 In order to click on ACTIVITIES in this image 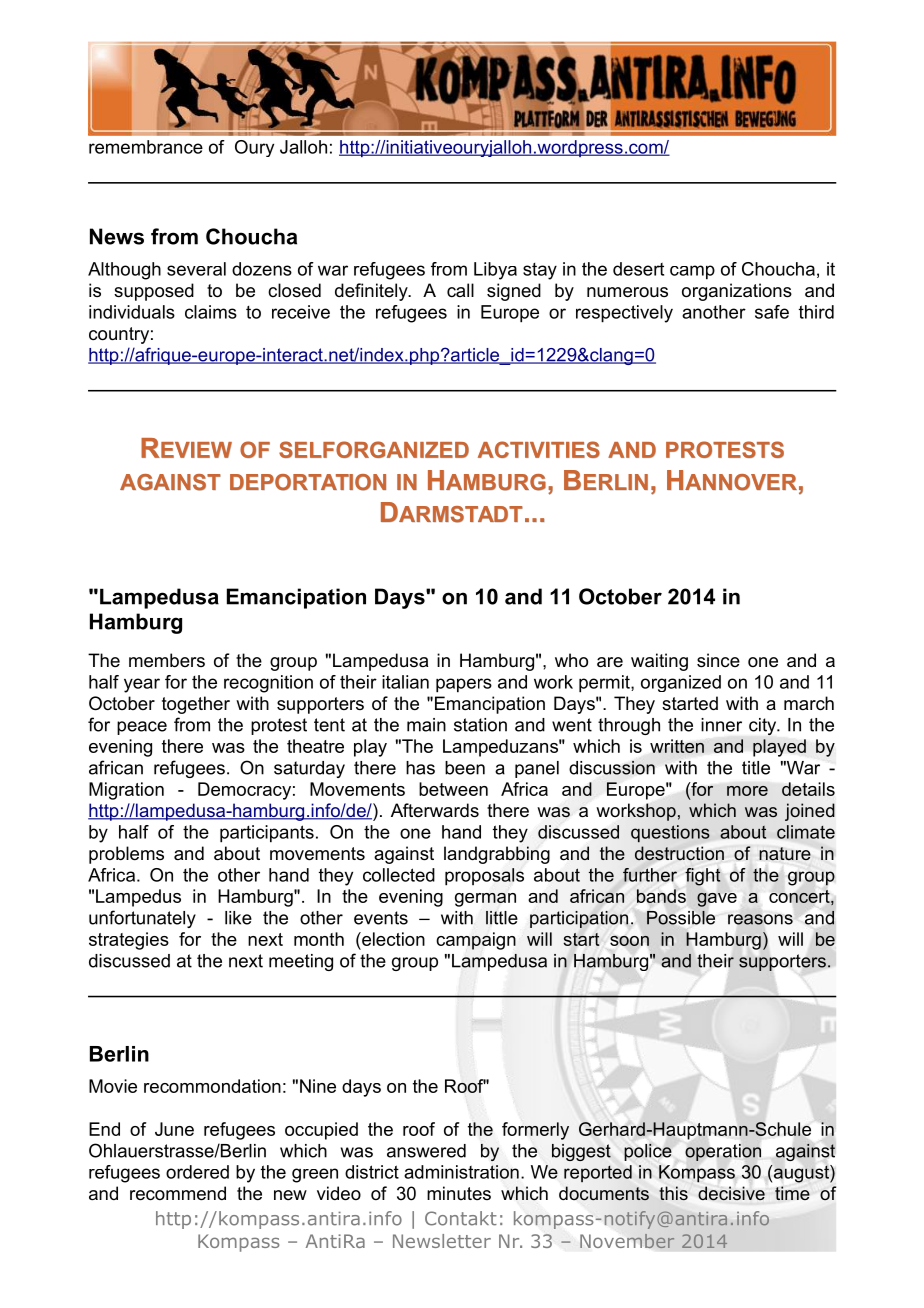, I will do `click(539, 449)`.
